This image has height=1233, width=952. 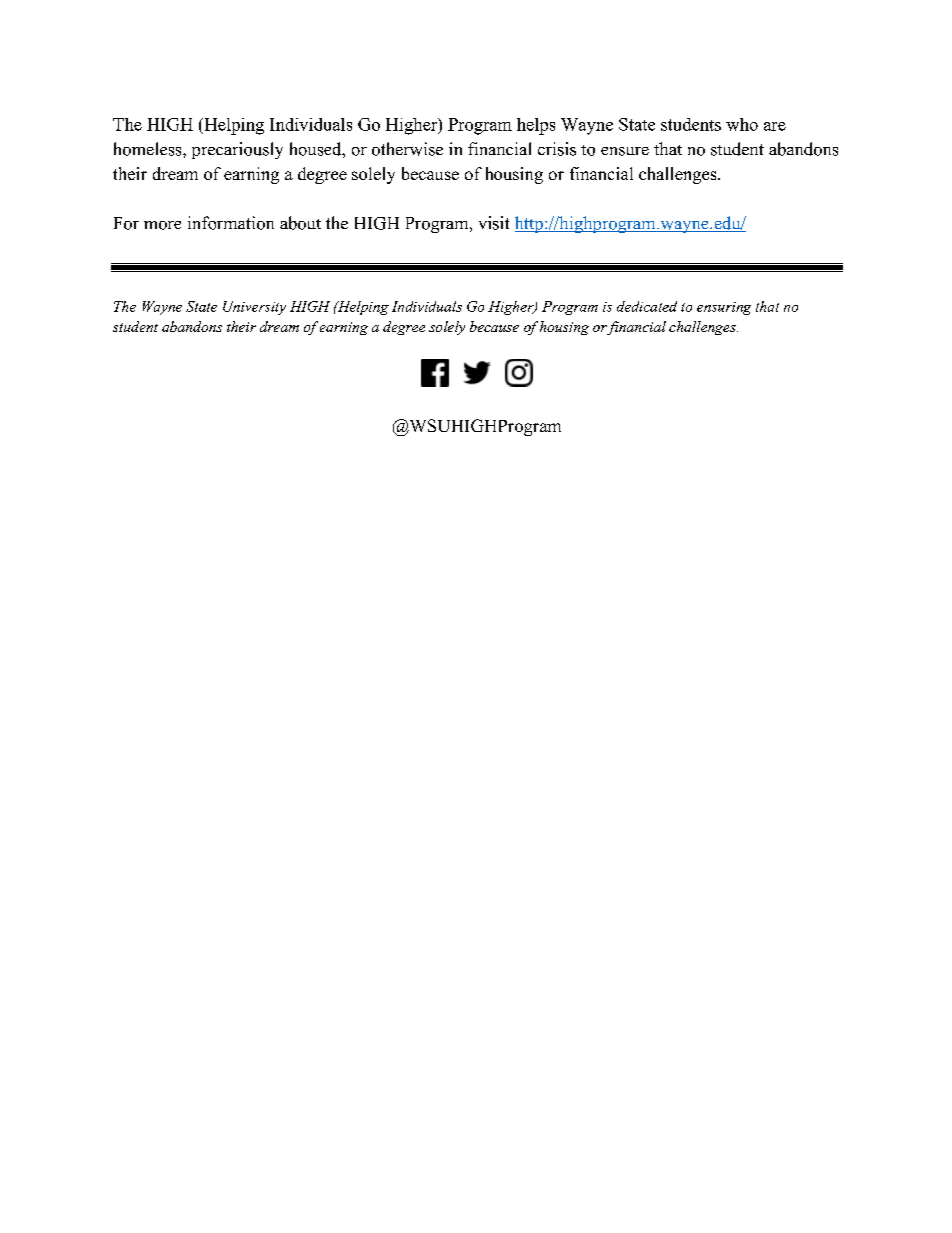 I want to click on who, so click(x=742, y=124).
